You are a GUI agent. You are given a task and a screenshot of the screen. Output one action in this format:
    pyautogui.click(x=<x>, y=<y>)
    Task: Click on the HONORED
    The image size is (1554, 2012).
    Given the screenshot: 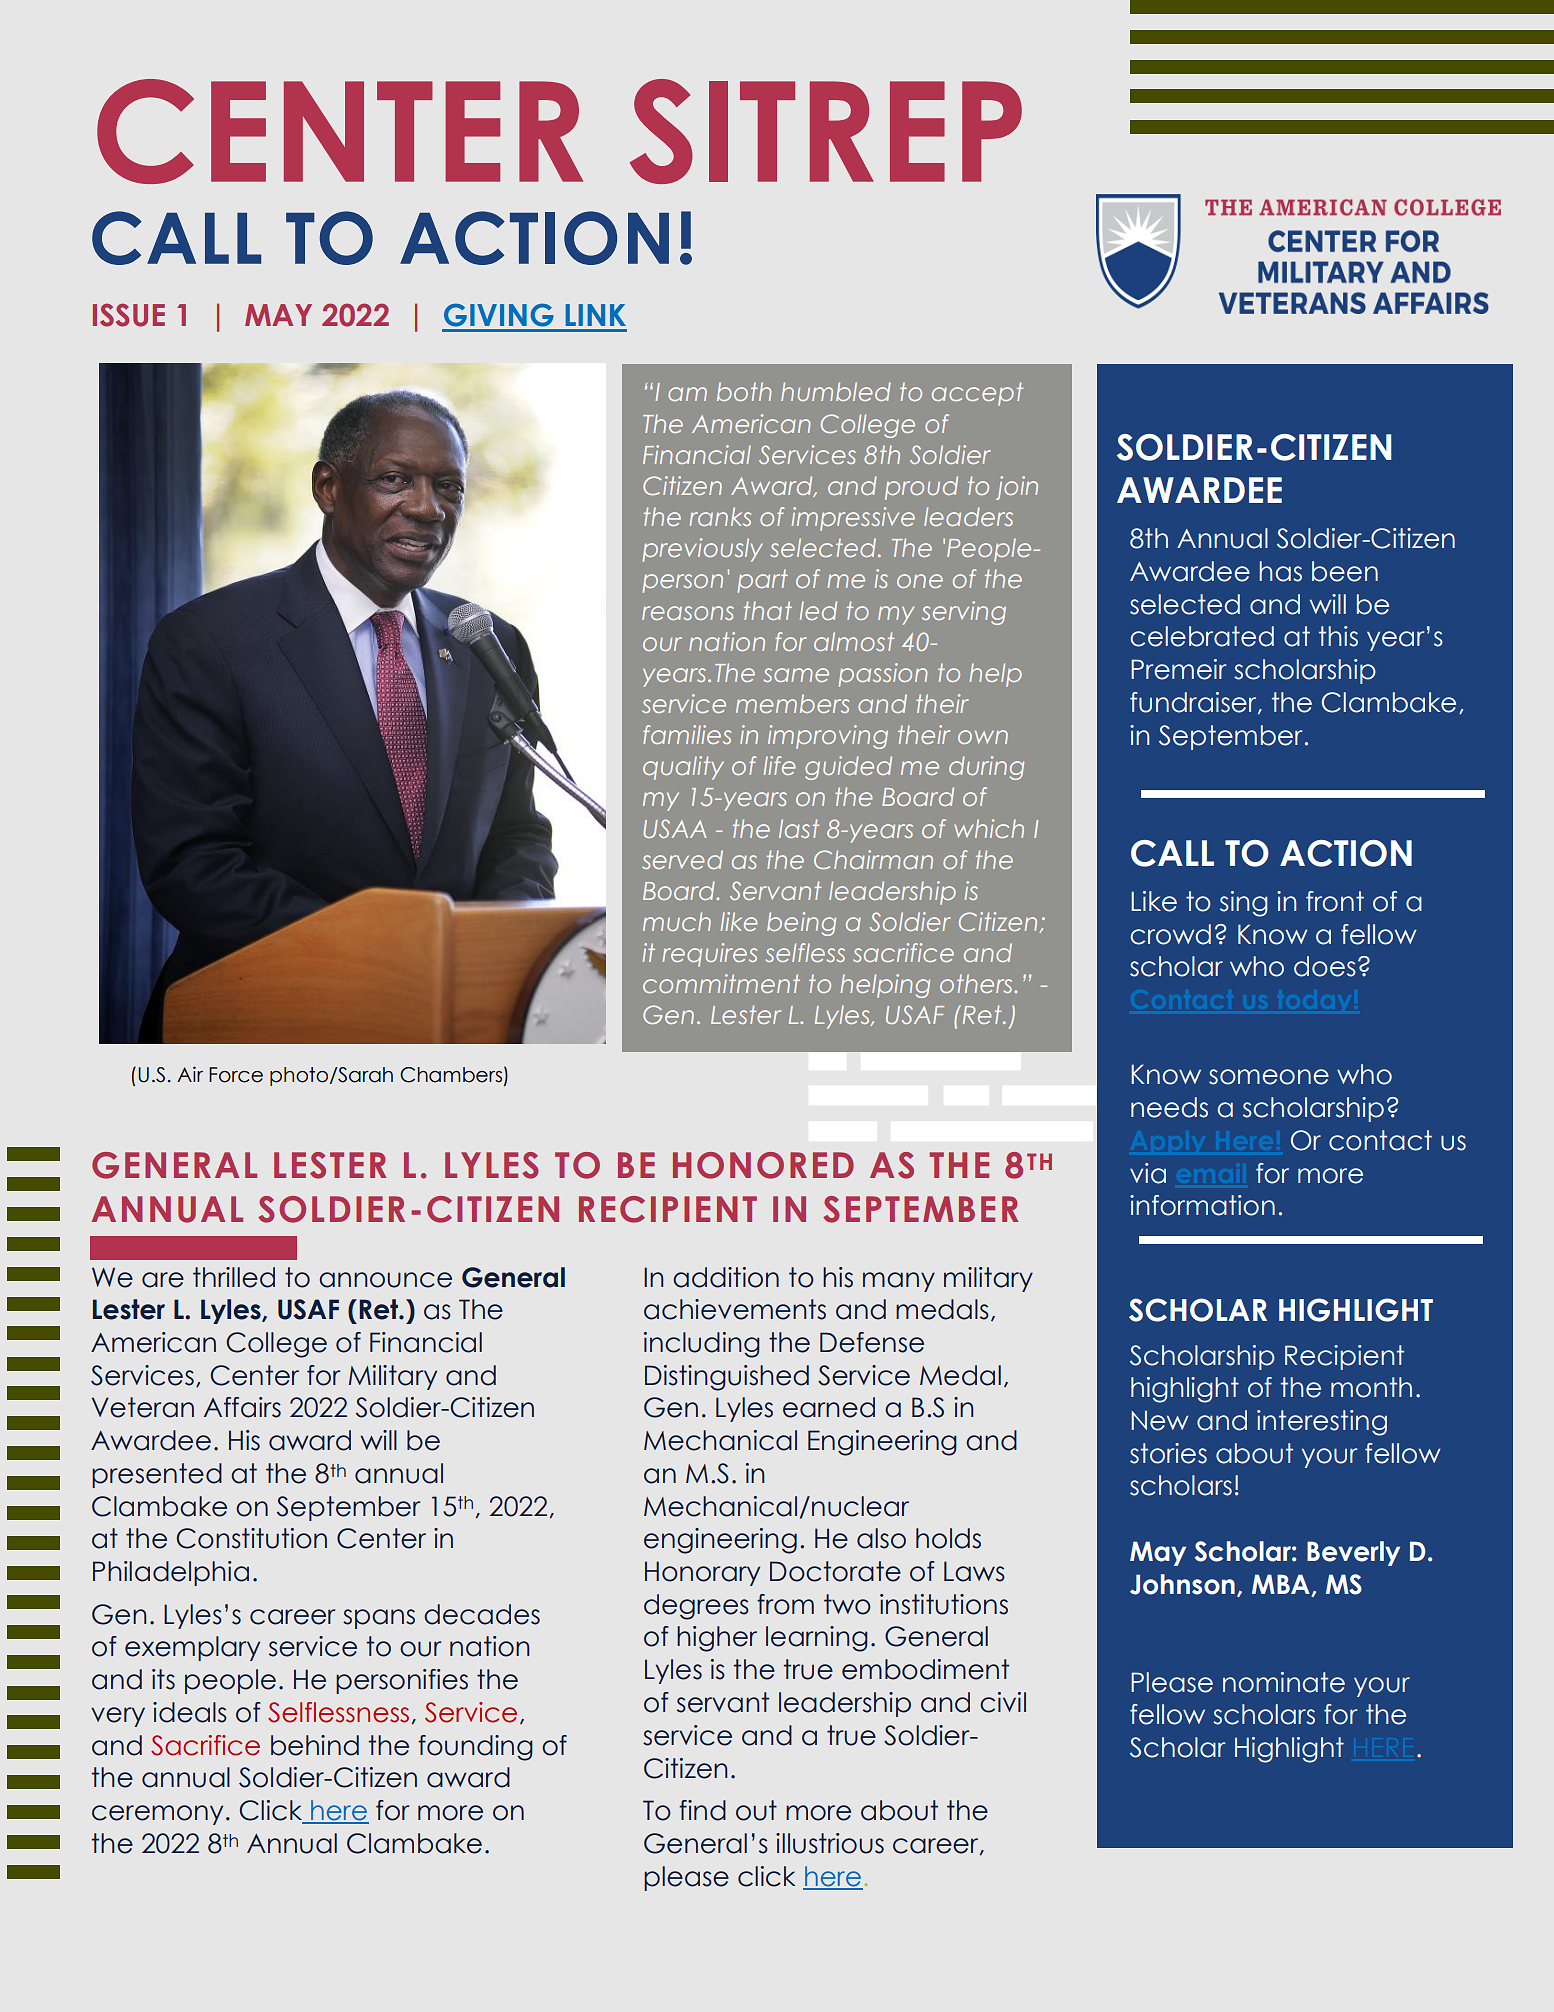 What is the action you would take?
    pyautogui.click(x=763, y=1165)
